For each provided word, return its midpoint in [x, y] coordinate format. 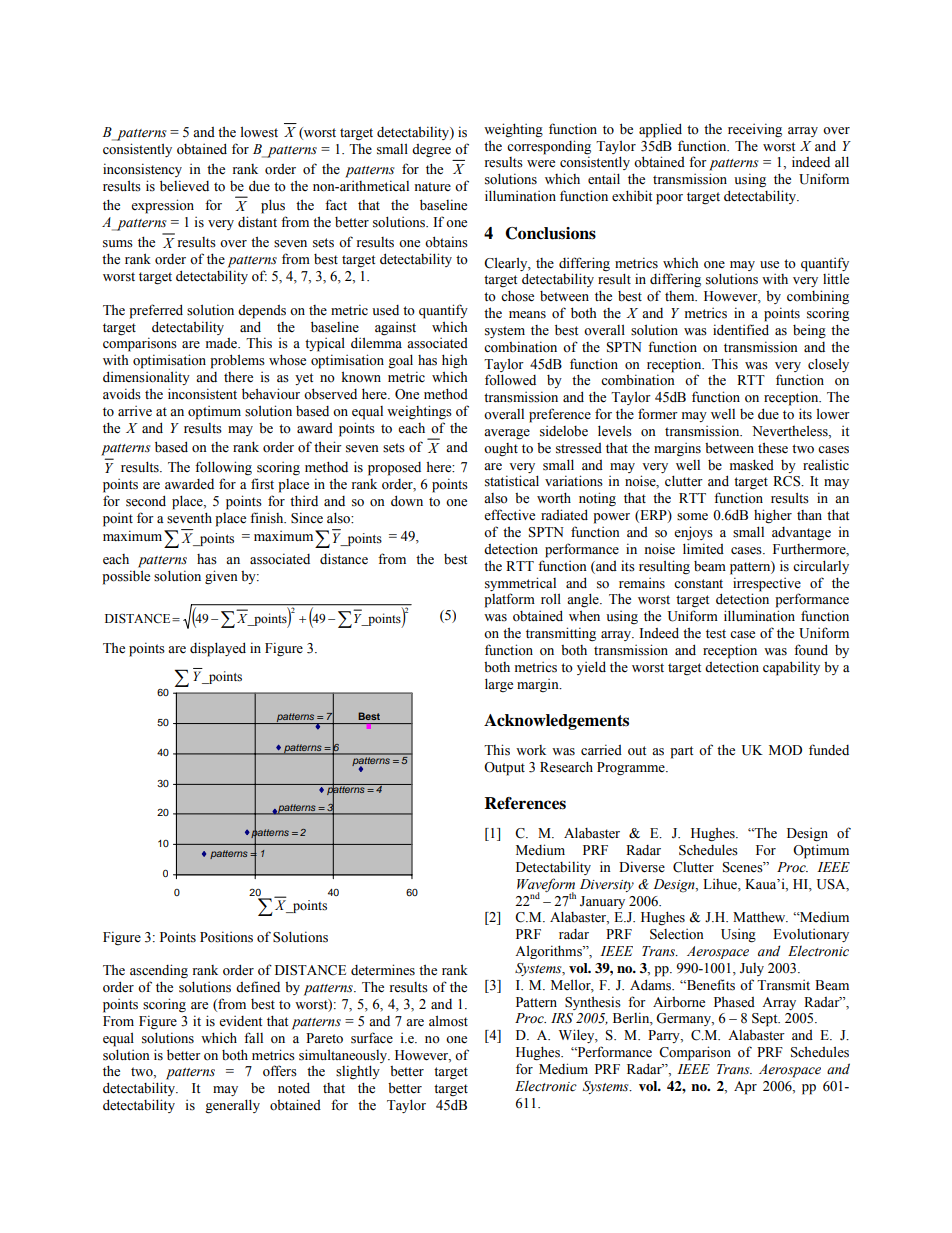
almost [448, 1021]
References [525, 803]
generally [232, 1106]
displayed [218, 649]
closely [828, 365]
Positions [226, 937]
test [716, 634]
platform [509, 600]
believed [184, 186]
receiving [755, 130]
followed [510, 380]
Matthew [760, 917]
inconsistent [202, 394]
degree [431, 151]
